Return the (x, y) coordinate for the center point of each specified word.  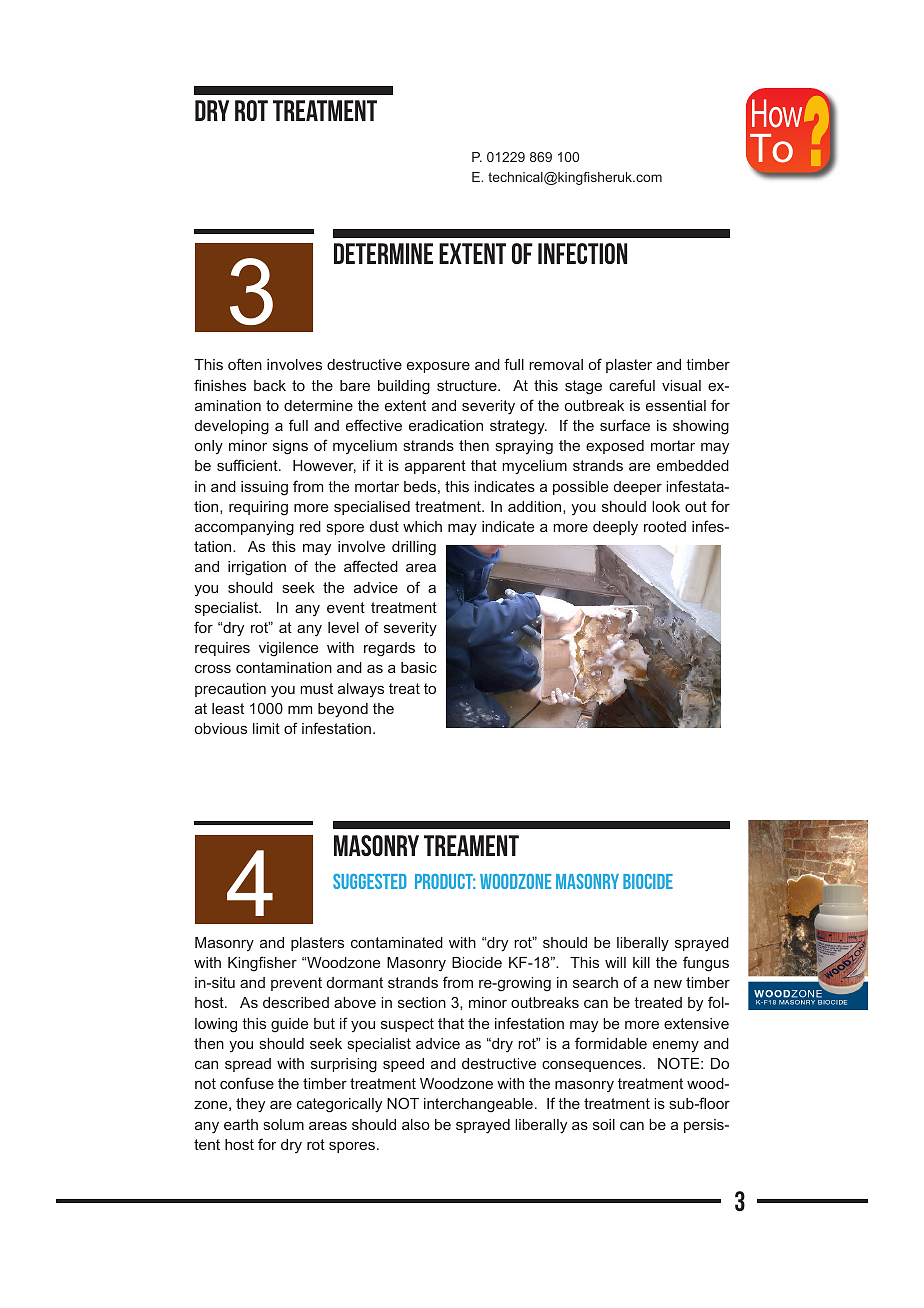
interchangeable (478, 1105)
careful (632, 385)
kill (641, 962)
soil (604, 1124)
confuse (247, 1083)
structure (468, 385)
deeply (615, 528)
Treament (471, 845)
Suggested (370, 881)
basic (419, 667)
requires (222, 649)
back (270, 385)
